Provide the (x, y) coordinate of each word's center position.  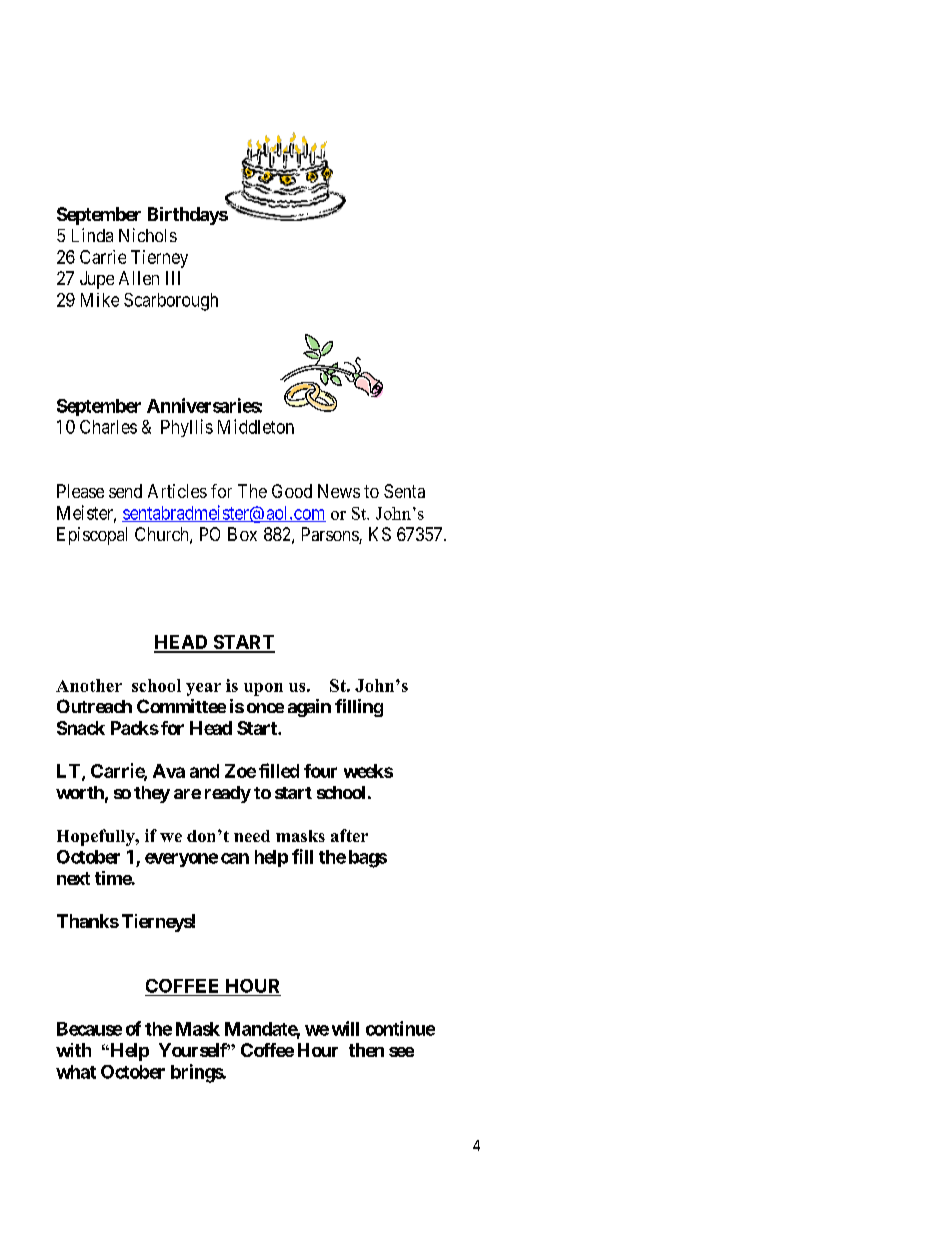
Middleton (256, 426)
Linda (92, 235)
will (345, 1028)
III (173, 278)
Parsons (331, 535)
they (152, 794)
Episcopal (92, 536)
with (73, 1050)
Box (242, 534)
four (320, 771)
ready (228, 794)
